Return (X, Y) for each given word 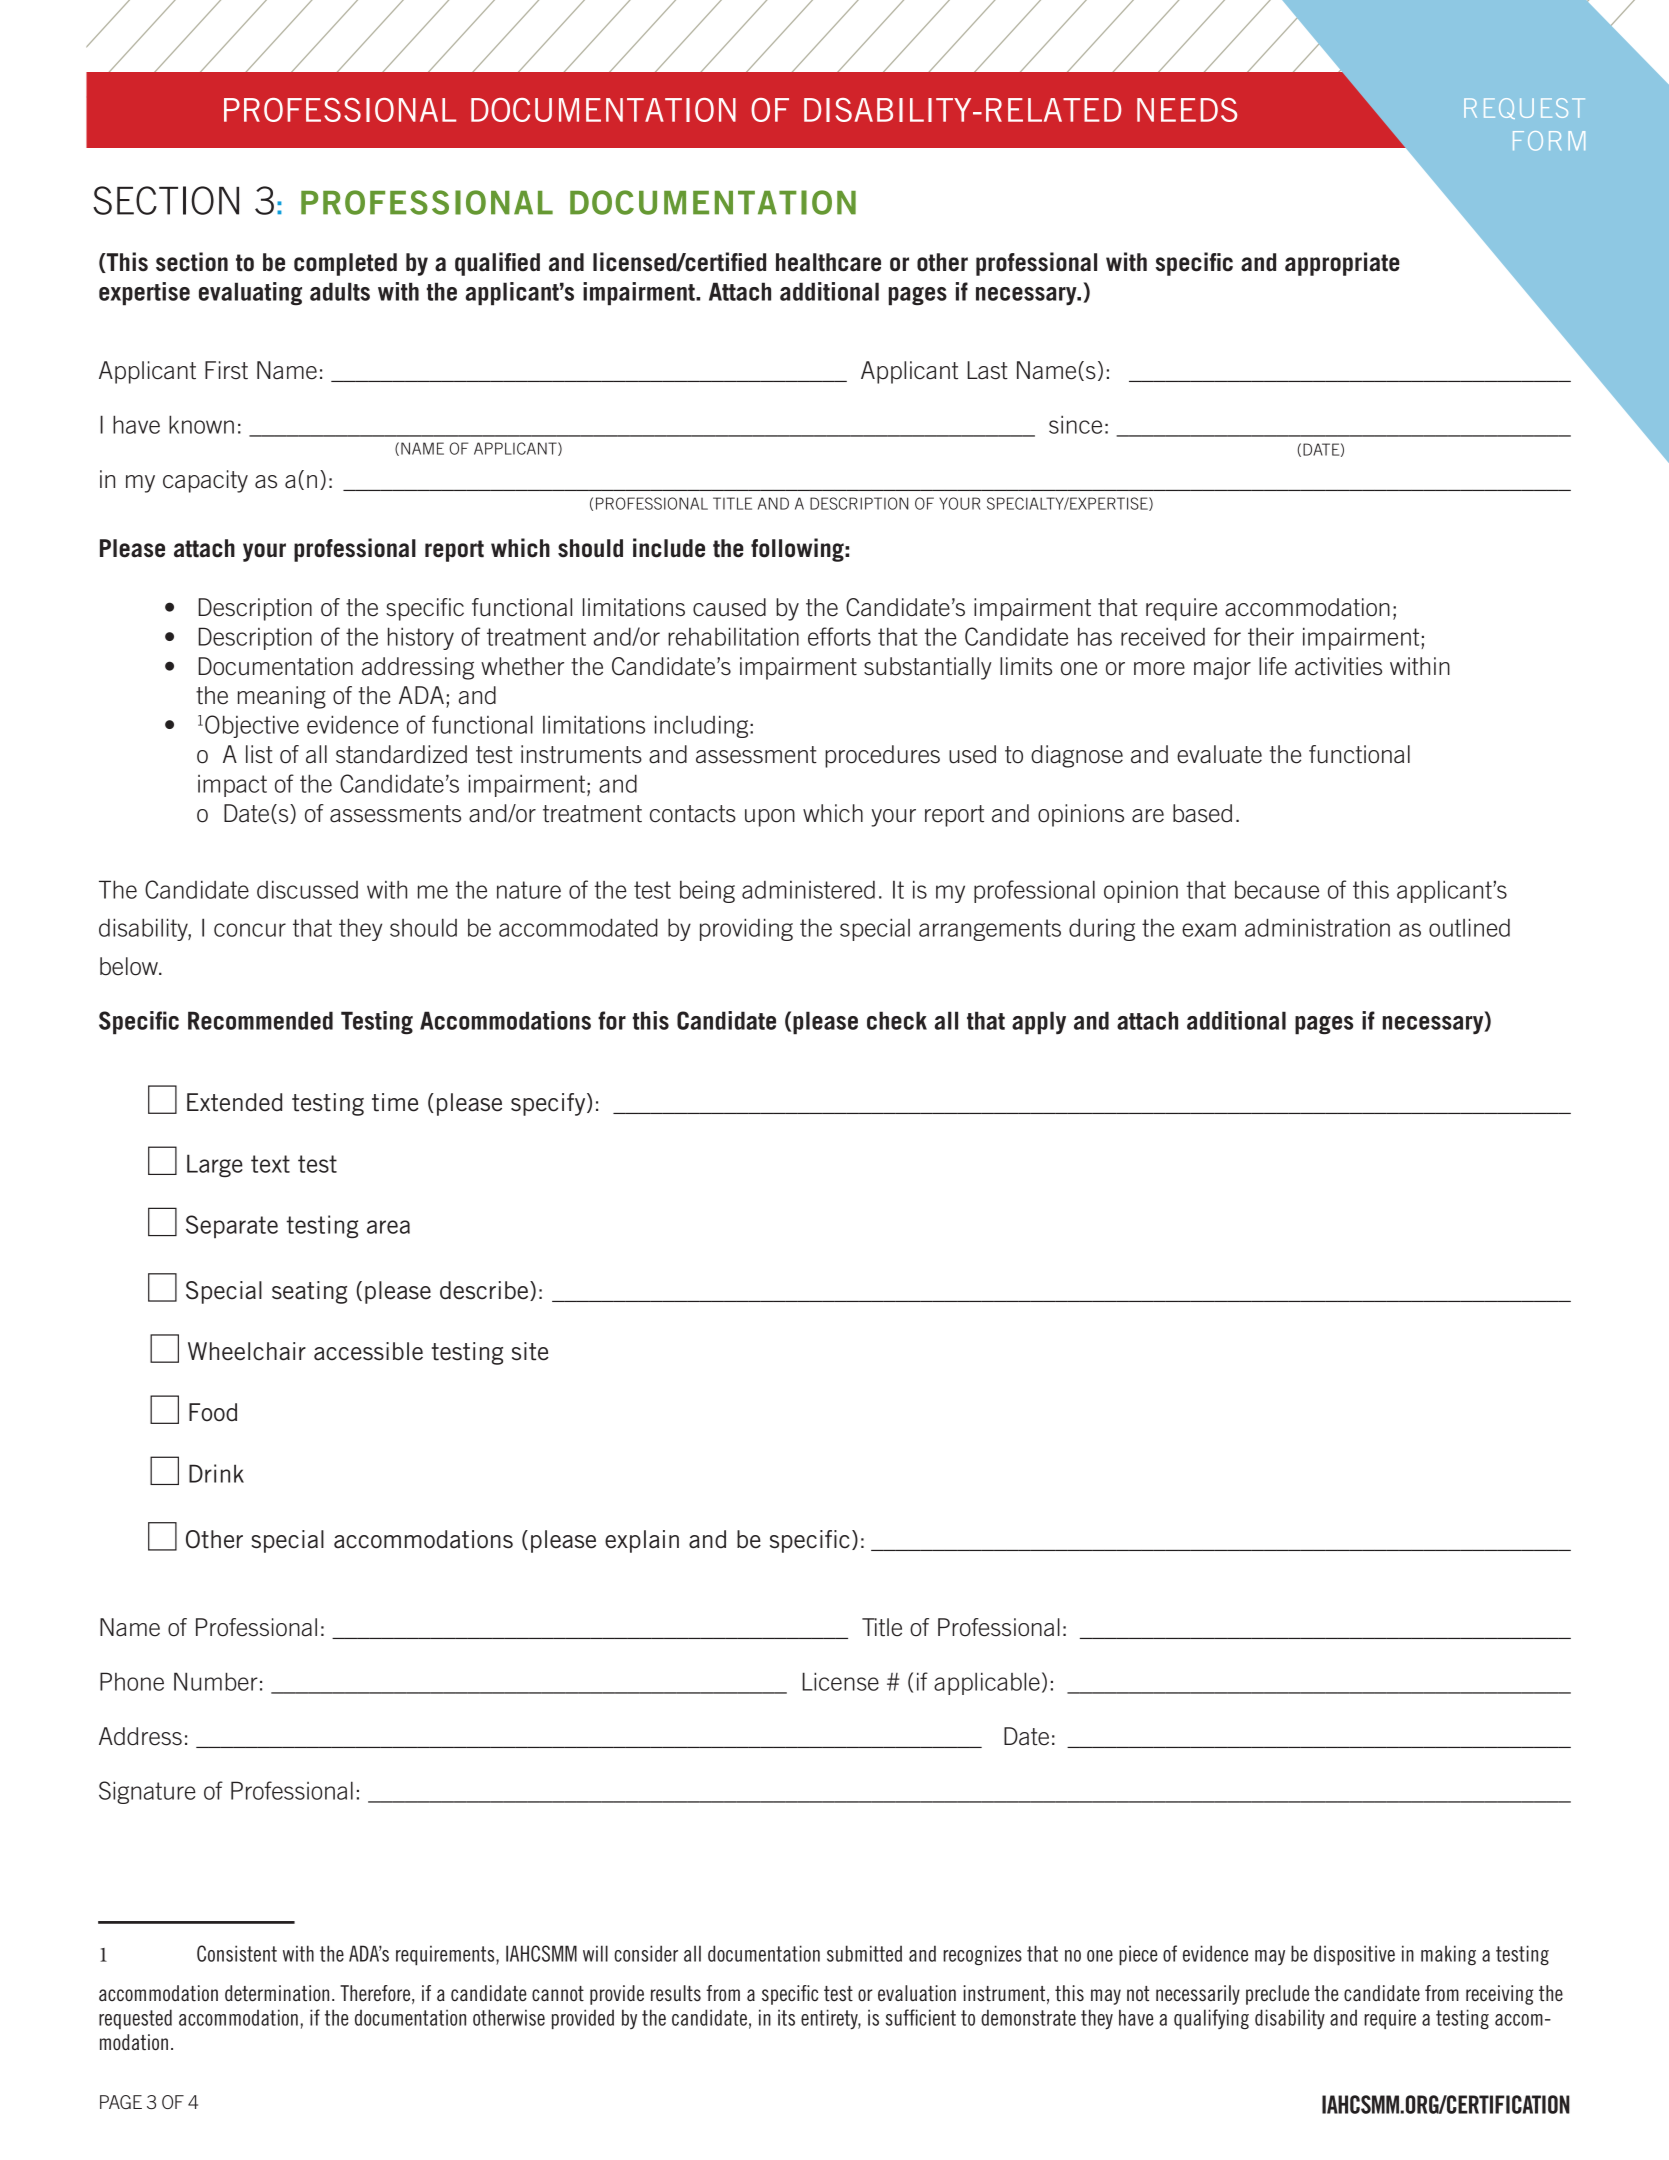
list (259, 754)
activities (1338, 666)
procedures (882, 756)
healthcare (828, 262)
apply (1039, 1023)
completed (345, 264)
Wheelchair (247, 1351)
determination (277, 1993)
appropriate (1342, 264)
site (530, 1351)
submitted (864, 1953)
